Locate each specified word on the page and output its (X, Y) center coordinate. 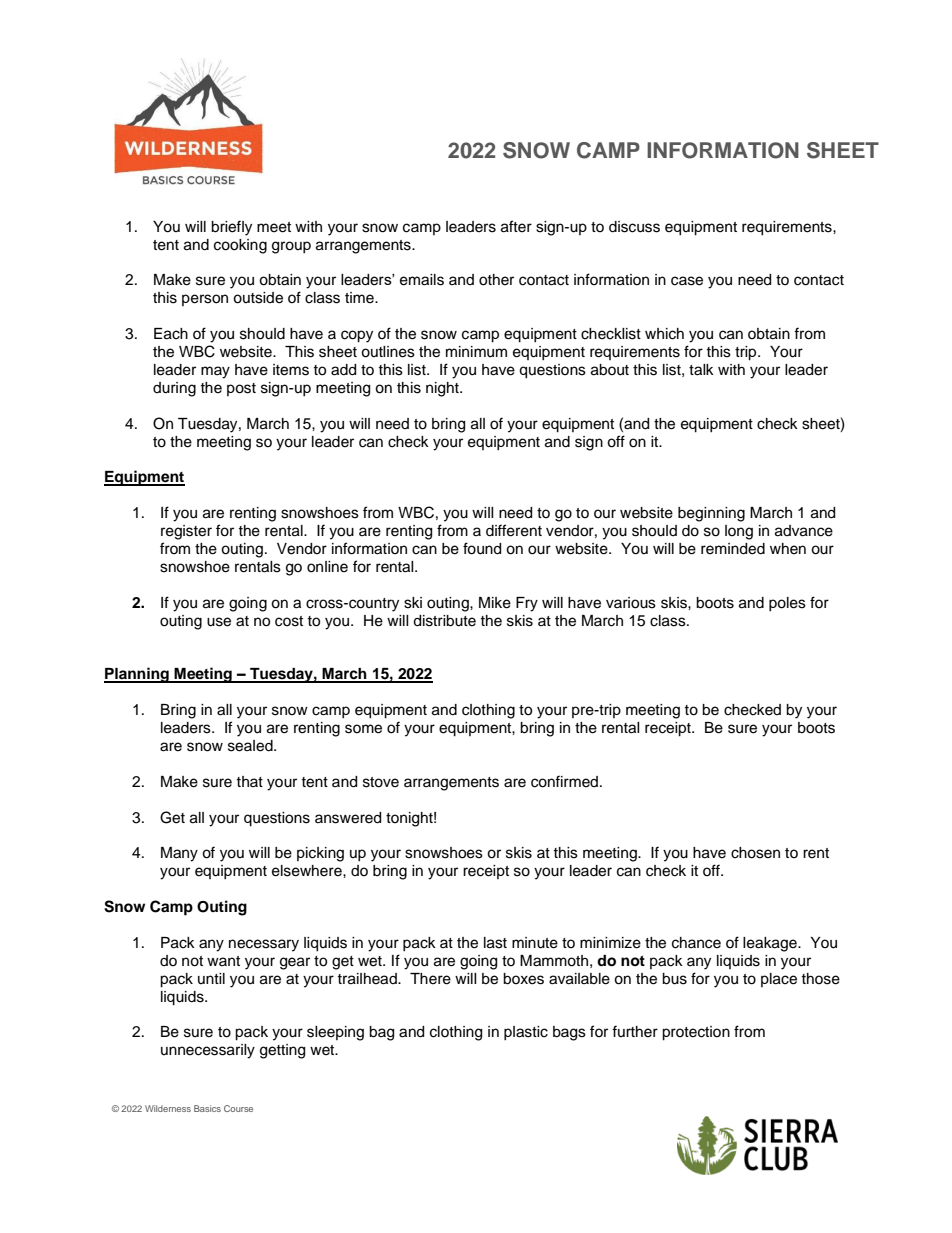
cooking (240, 246)
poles (787, 604)
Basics (207, 1108)
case (687, 281)
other (496, 280)
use (219, 622)
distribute (444, 621)
